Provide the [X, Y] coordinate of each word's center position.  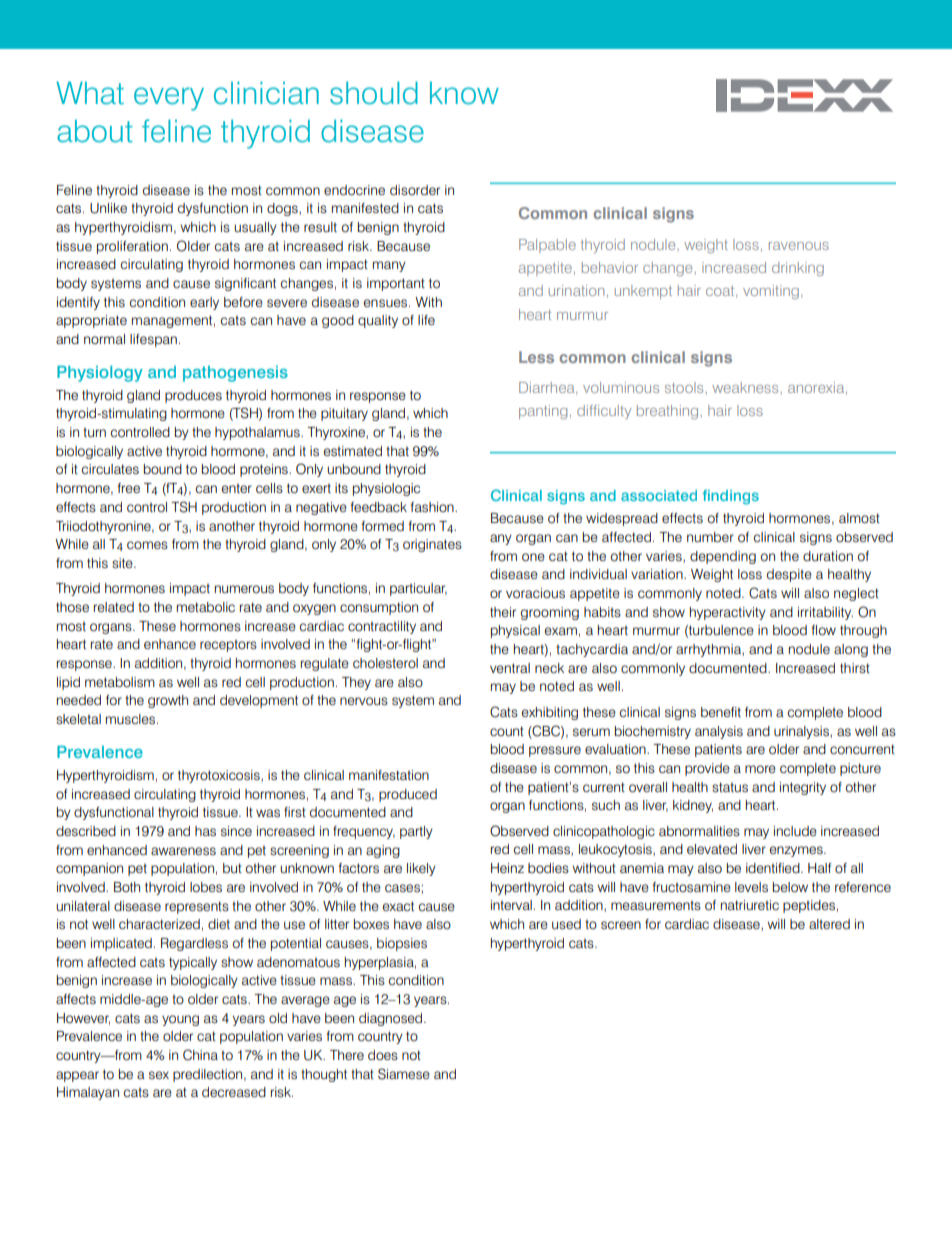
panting [543, 412]
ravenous [799, 246]
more [760, 769]
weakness [746, 387]
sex [159, 1075]
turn [94, 432]
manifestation [389, 775]
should [374, 93]
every [169, 99]
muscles [132, 719]
